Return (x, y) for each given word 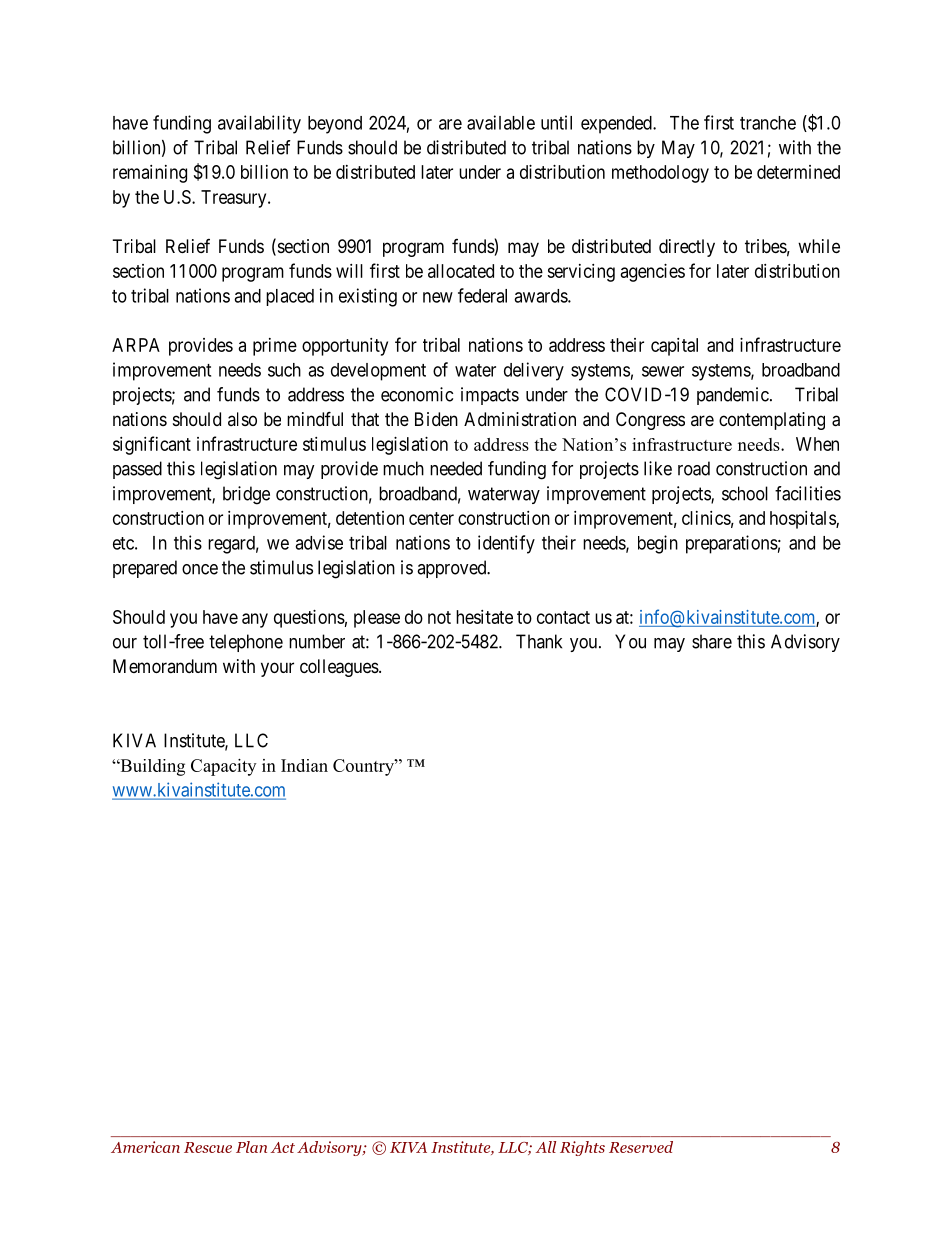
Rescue (208, 1147)
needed (456, 468)
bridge (246, 495)
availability (259, 124)
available (501, 122)
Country (364, 767)
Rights (582, 1148)
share (712, 641)
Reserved (641, 1147)
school (745, 493)
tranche (768, 123)
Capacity (223, 767)
